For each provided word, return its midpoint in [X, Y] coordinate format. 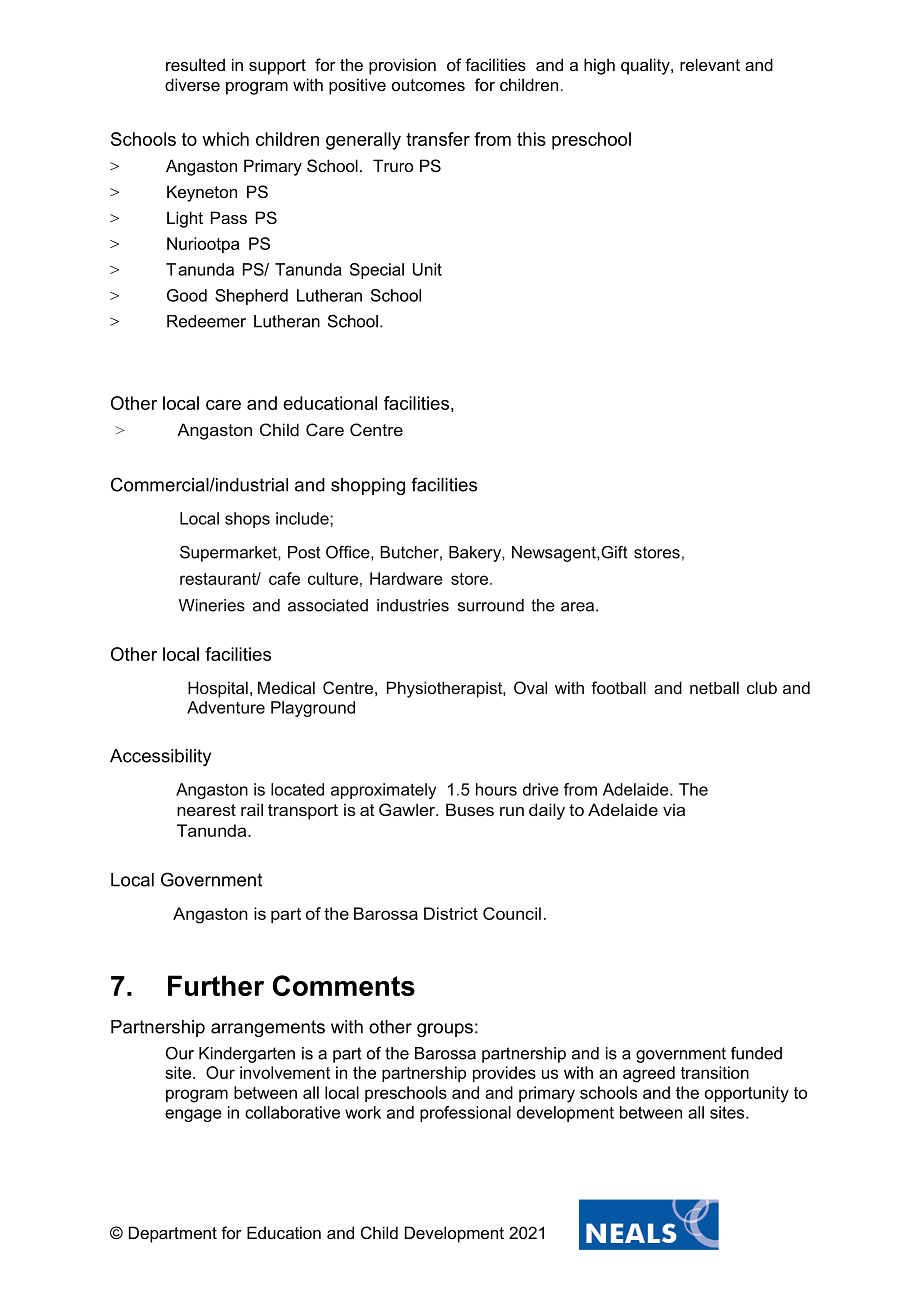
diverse [192, 84]
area [579, 607]
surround [491, 605]
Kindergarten [247, 1055]
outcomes [428, 85]
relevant [710, 64]
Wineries [212, 605]
